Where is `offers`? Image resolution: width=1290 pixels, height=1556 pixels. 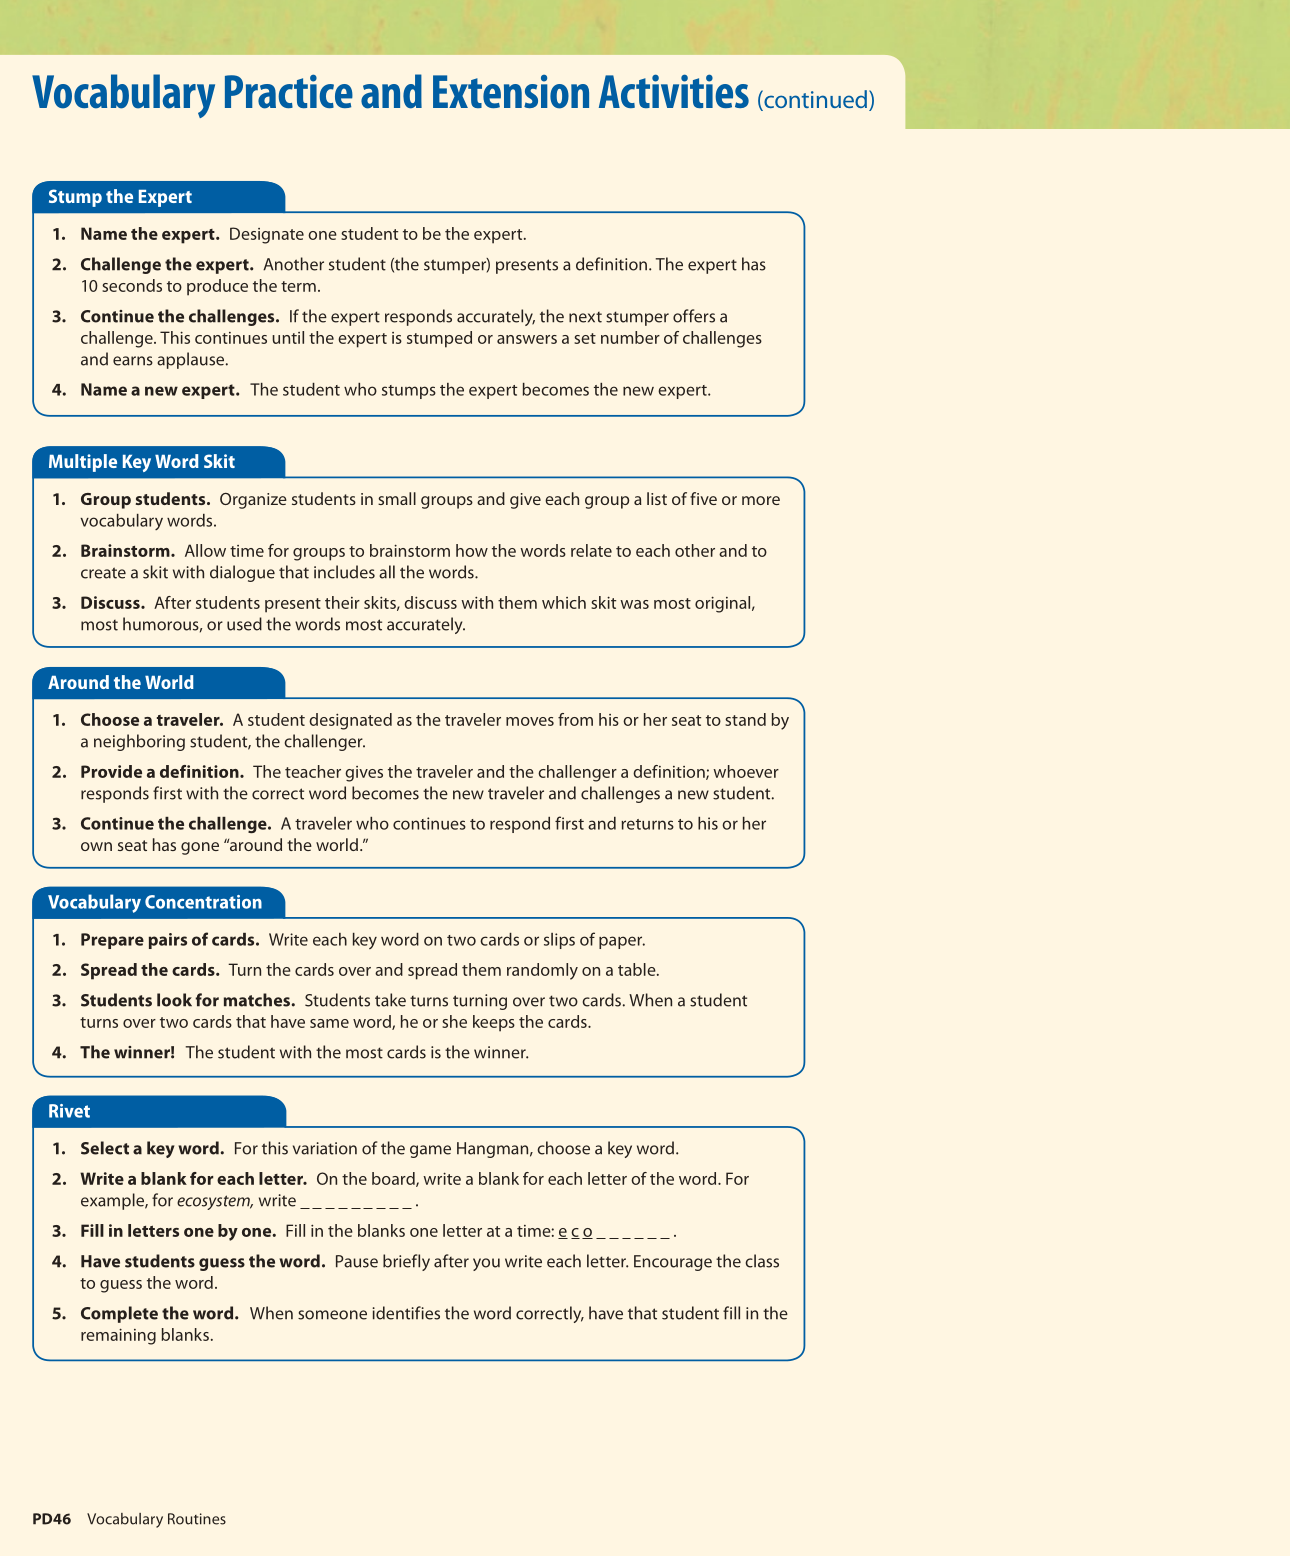
offers is located at coordinates (694, 316).
